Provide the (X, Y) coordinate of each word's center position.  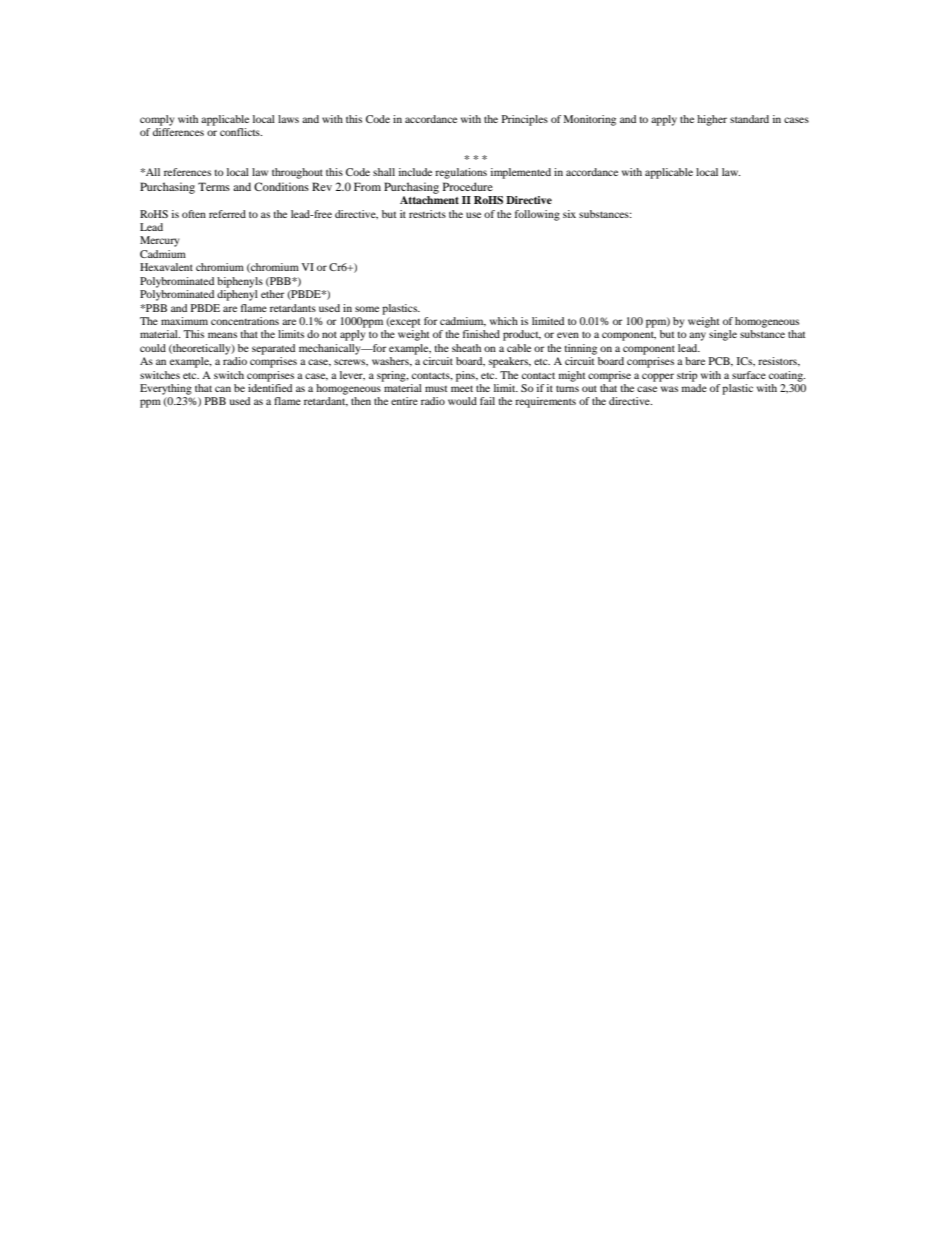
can (223, 389)
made (694, 388)
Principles (525, 120)
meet (462, 388)
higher (712, 120)
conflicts (241, 132)
